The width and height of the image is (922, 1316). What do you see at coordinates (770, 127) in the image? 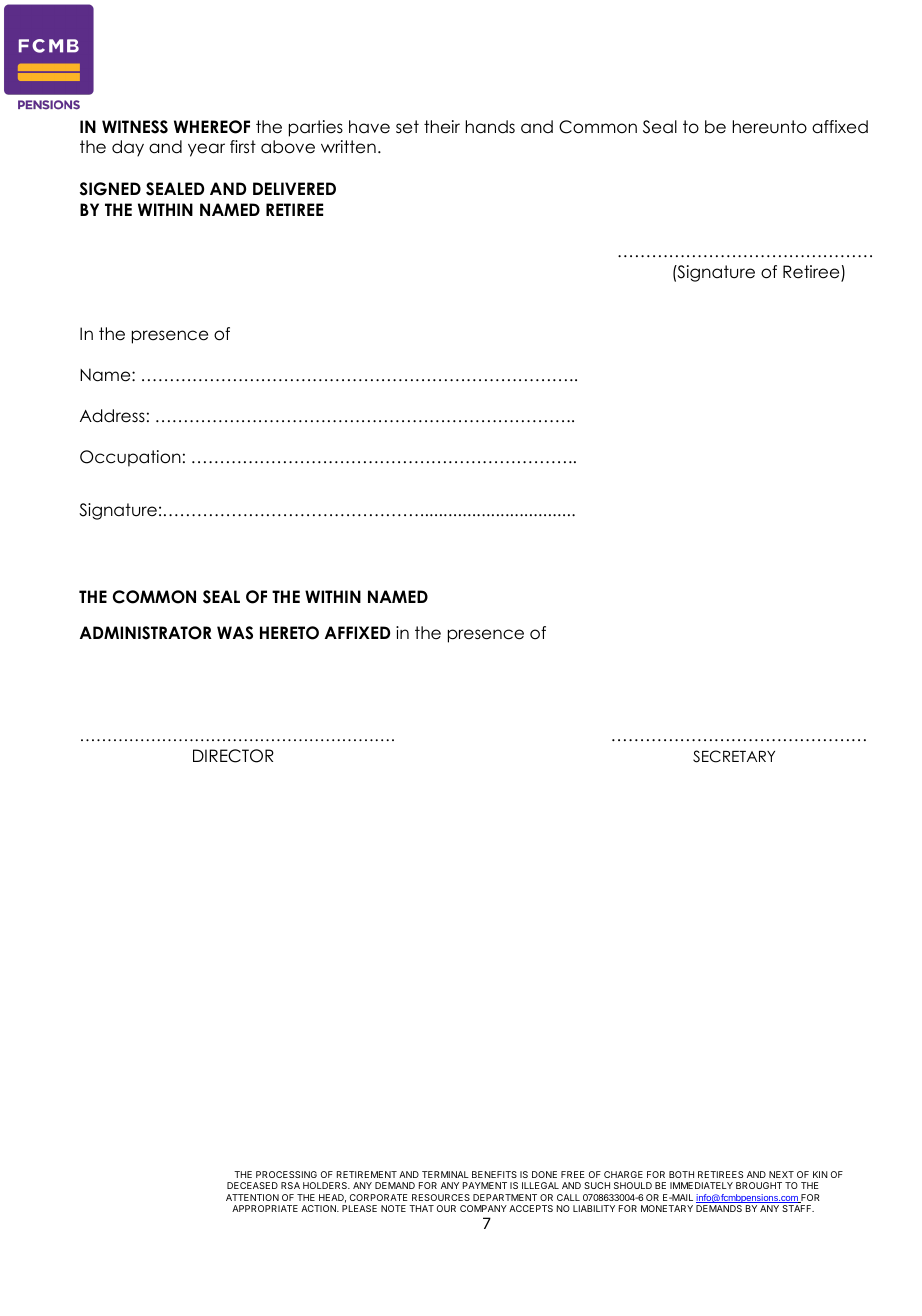
I see `hereunto` at bounding box center [770, 127].
